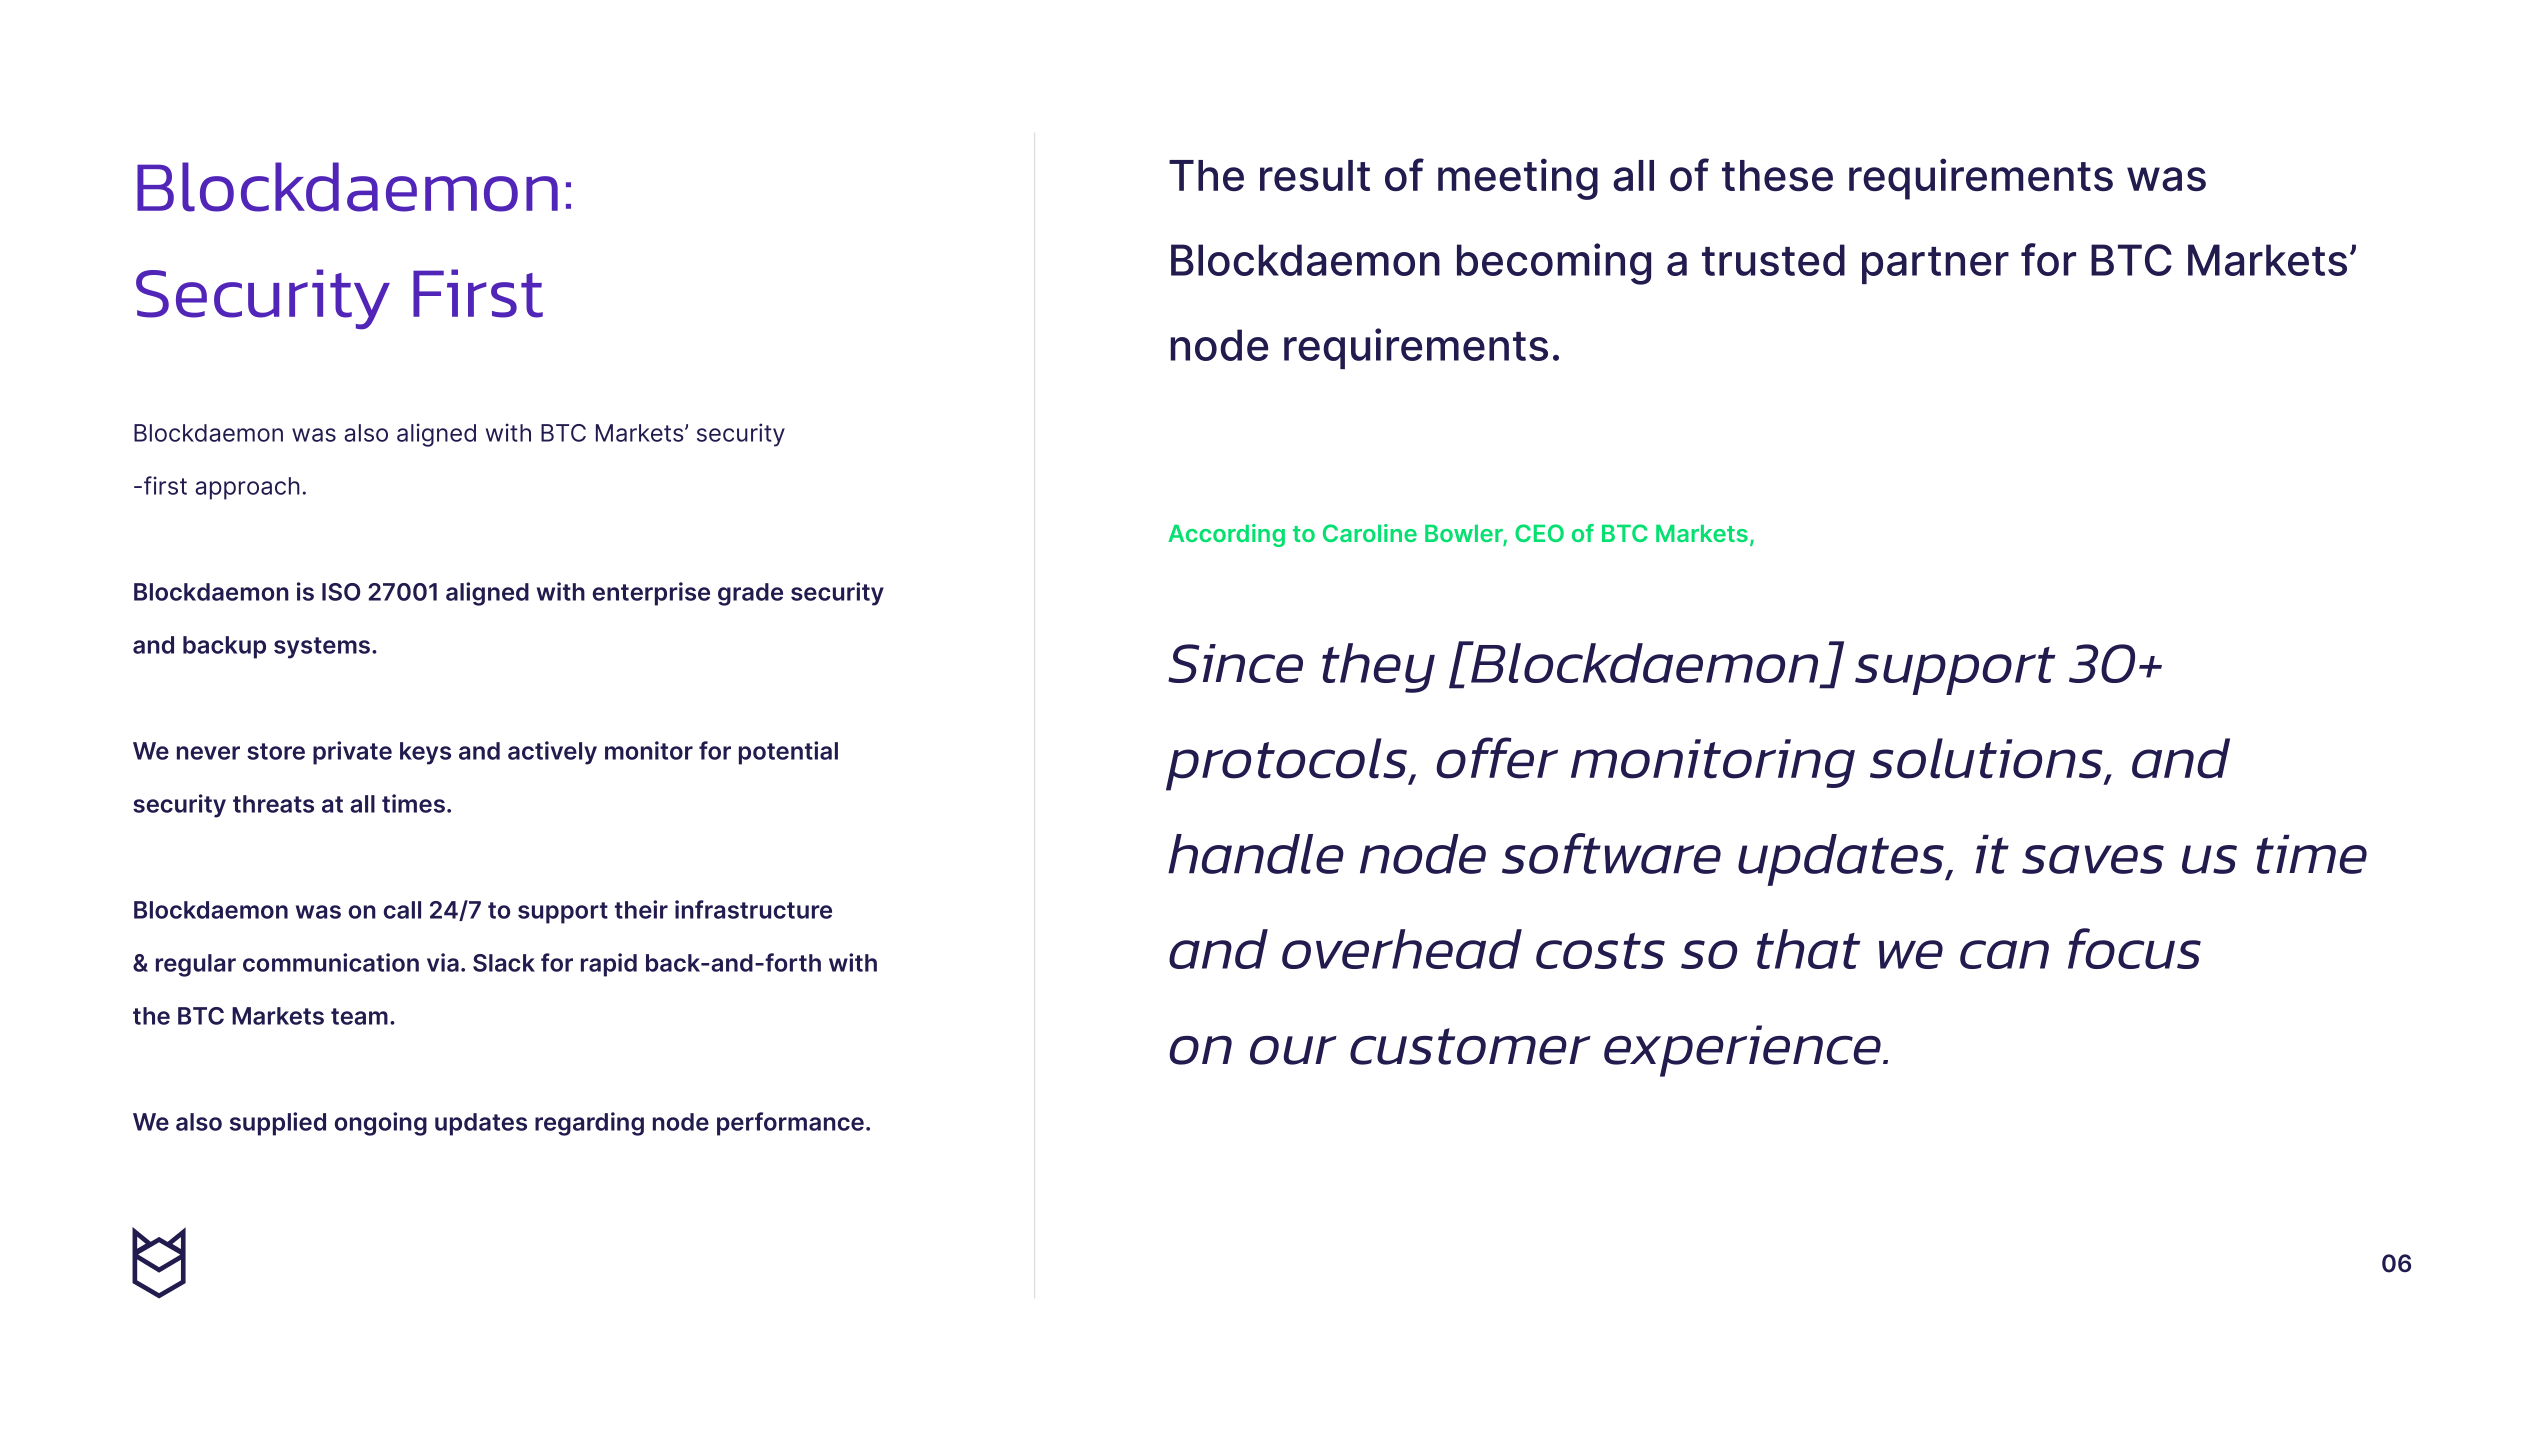 The image size is (2545, 1431). What do you see at coordinates (1518, 179) in the image?
I see `meeting` at bounding box center [1518, 179].
